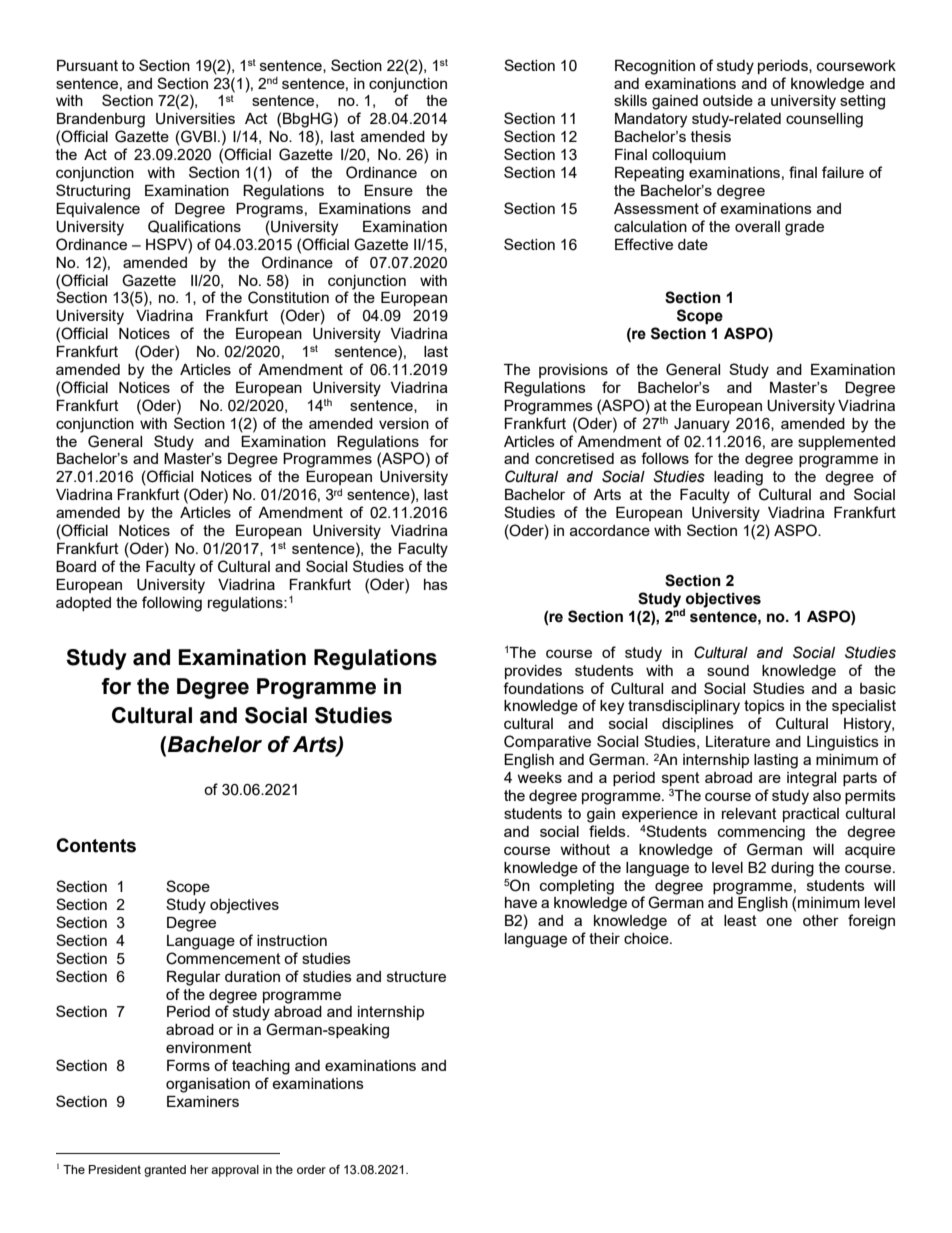 The height and width of the screenshot is (1233, 952). What do you see at coordinates (702, 425) in the screenshot?
I see `January` at bounding box center [702, 425].
